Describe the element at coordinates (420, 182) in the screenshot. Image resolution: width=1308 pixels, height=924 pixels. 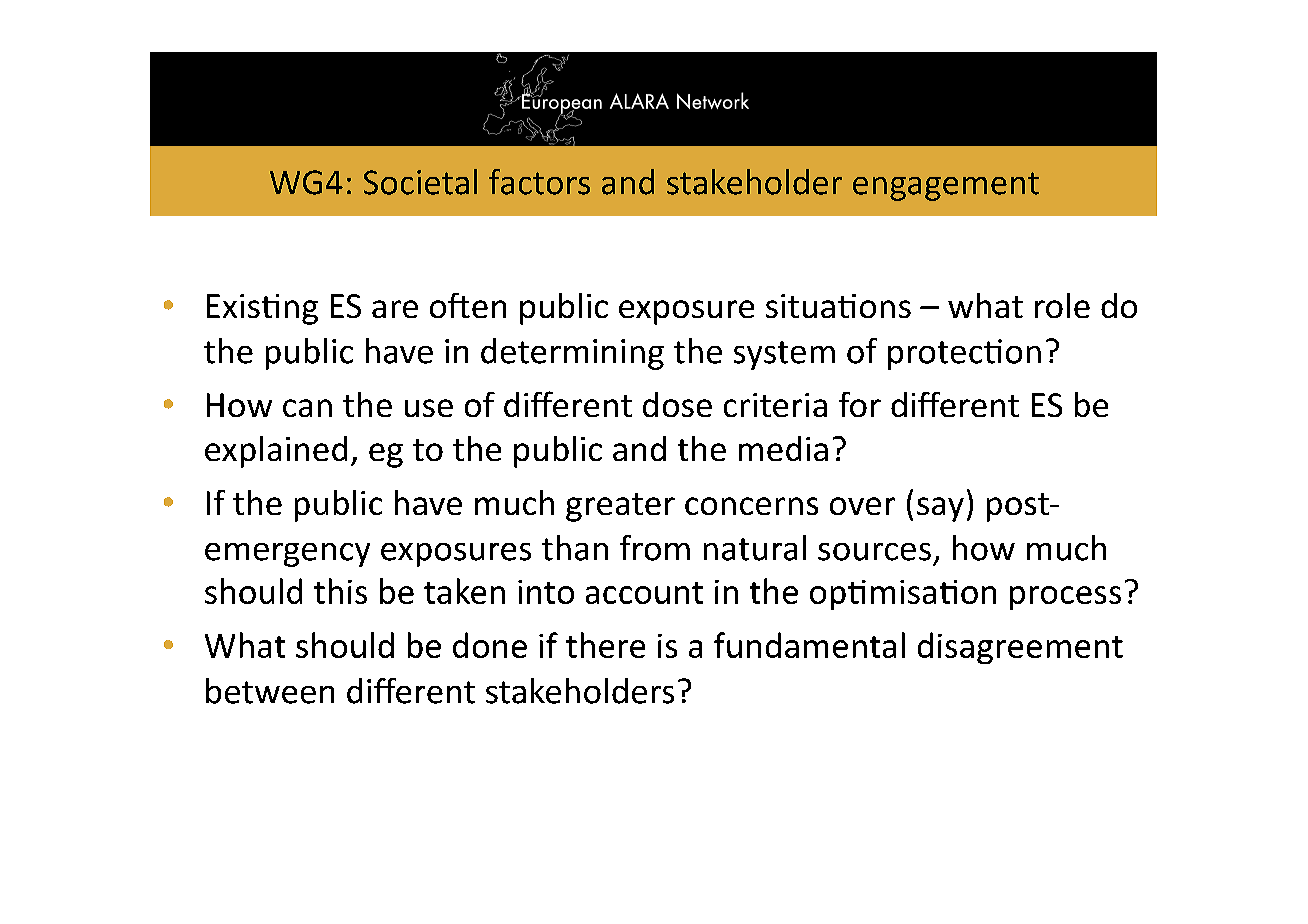
I see `Societal` at that location.
